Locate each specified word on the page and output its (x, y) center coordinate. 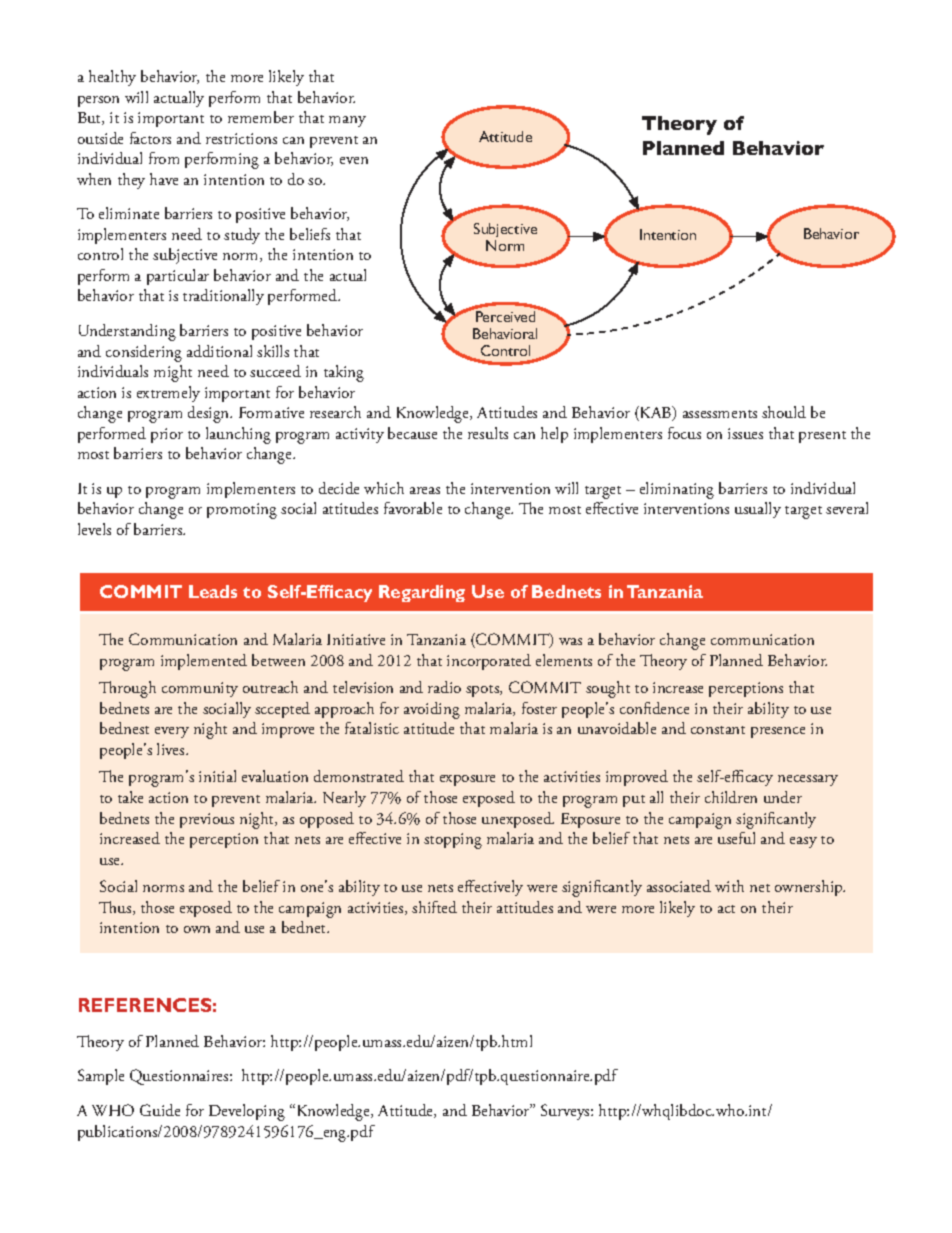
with (729, 886)
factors (150, 138)
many (347, 121)
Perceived (505, 316)
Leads (213, 591)
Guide (160, 1110)
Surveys (566, 1112)
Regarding (422, 593)
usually (758, 510)
